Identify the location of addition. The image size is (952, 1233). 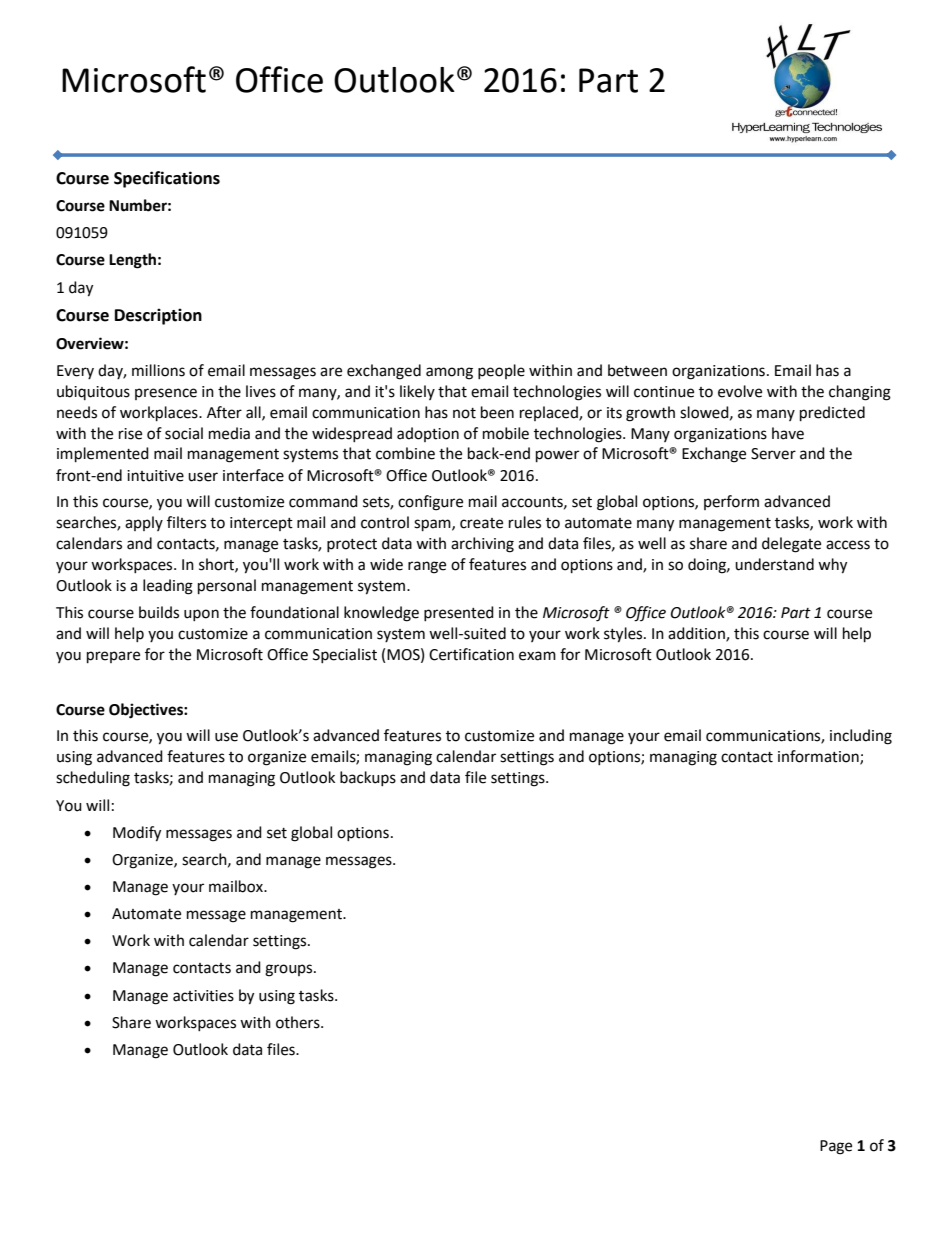
(697, 634).
